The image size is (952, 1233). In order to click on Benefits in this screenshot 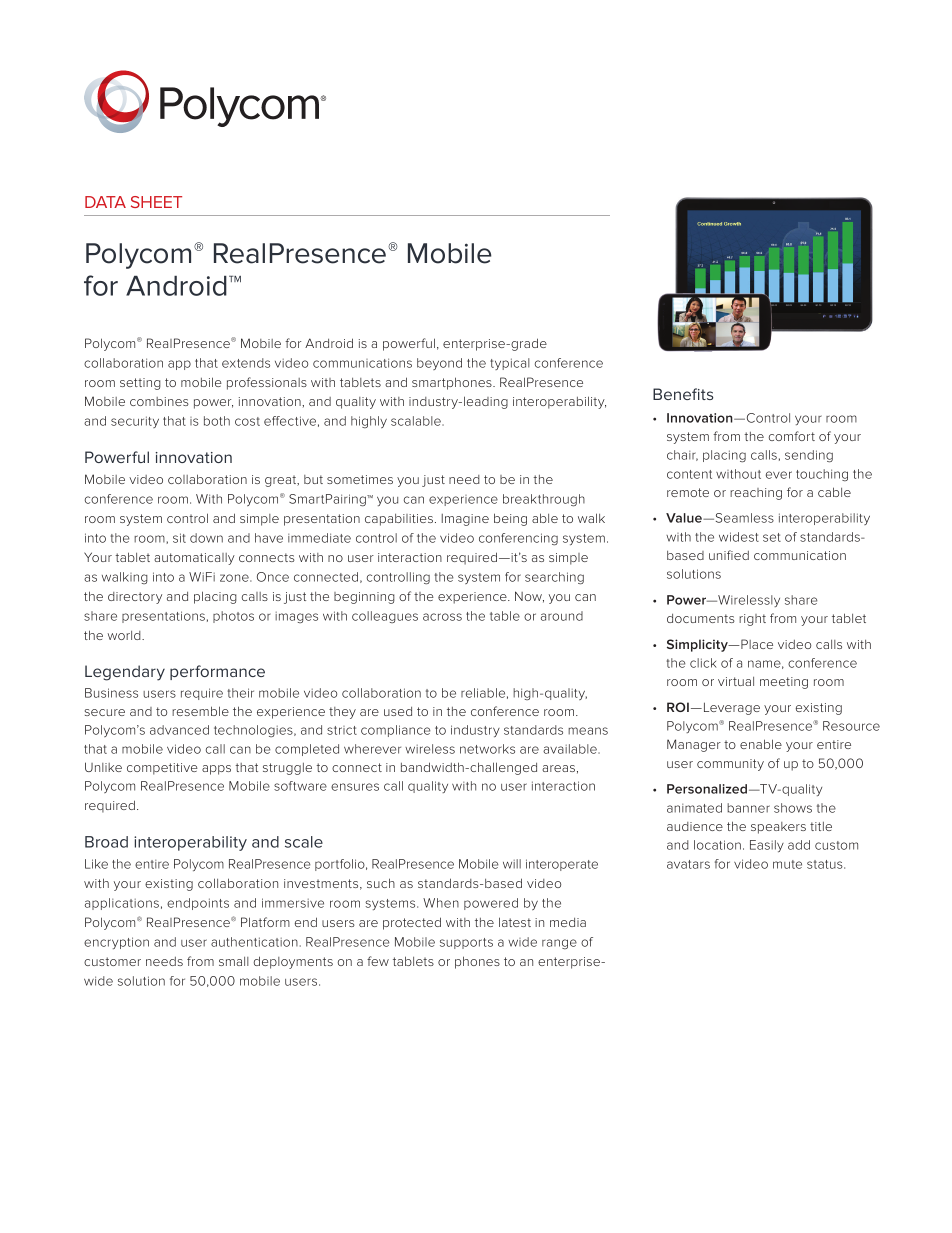, I will do `click(683, 394)`.
